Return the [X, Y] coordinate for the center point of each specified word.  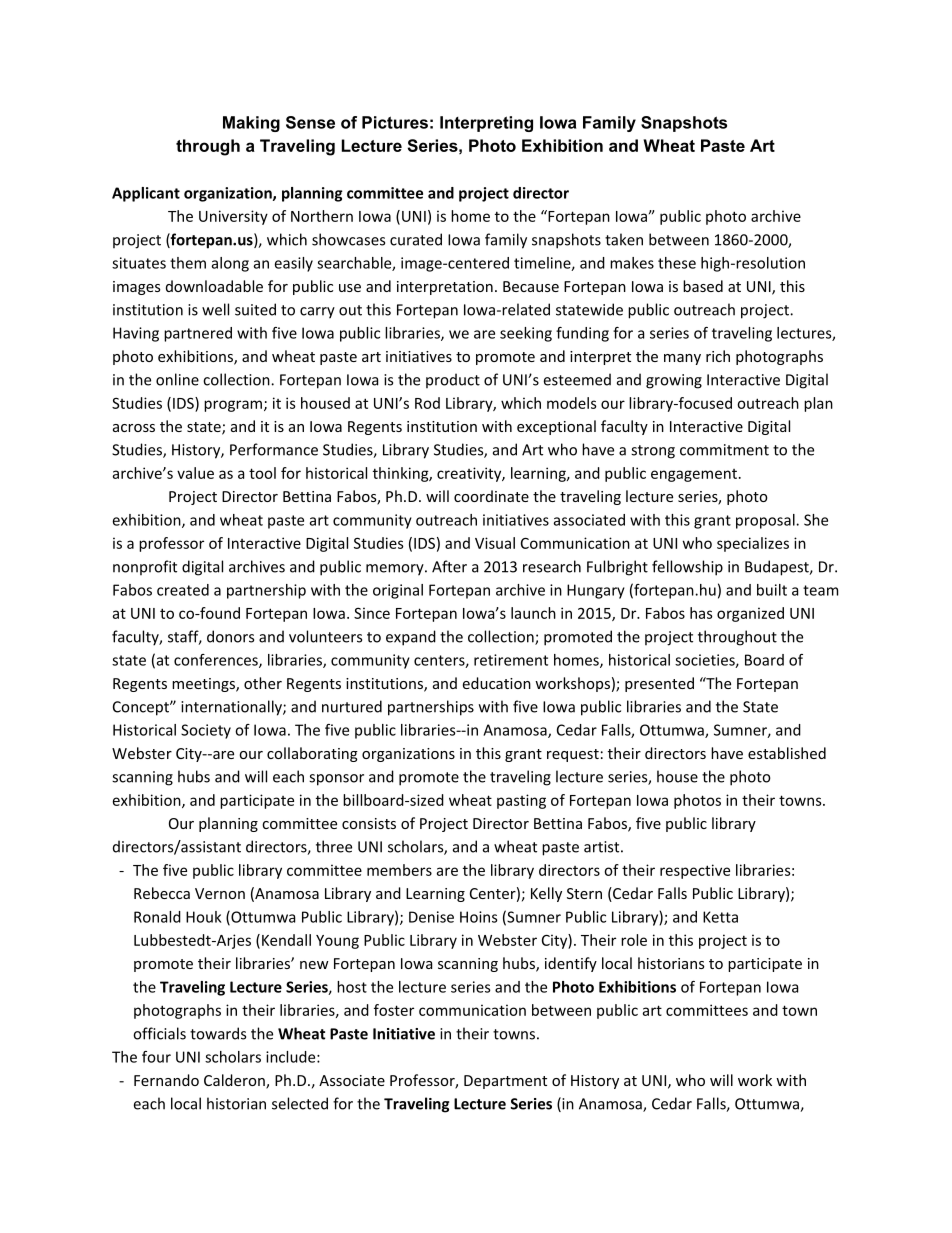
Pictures [395, 122]
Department [505, 1082]
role [634, 940]
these [677, 263]
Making [251, 124]
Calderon [235, 1081]
